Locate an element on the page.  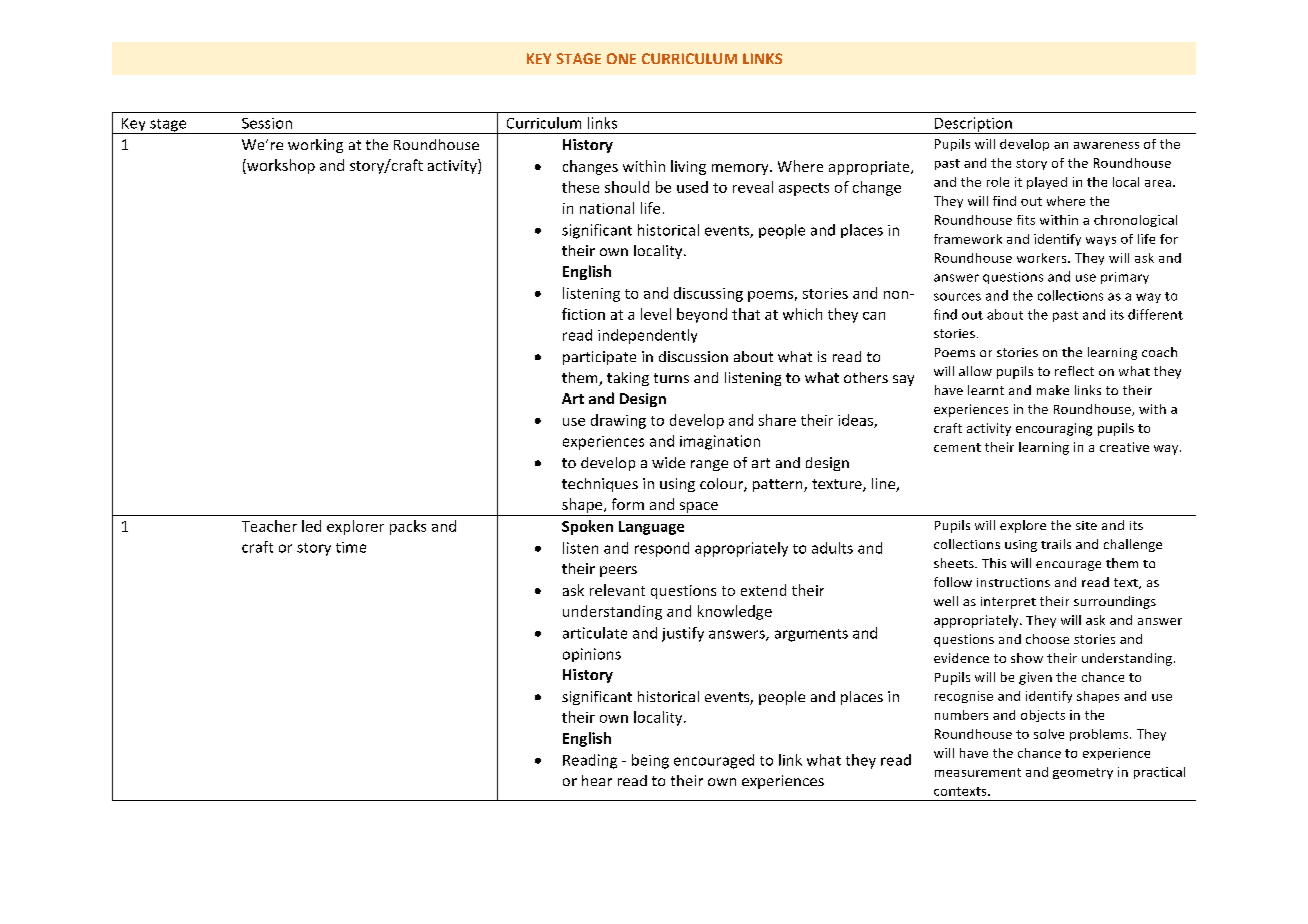
drawing is located at coordinates (618, 421).
